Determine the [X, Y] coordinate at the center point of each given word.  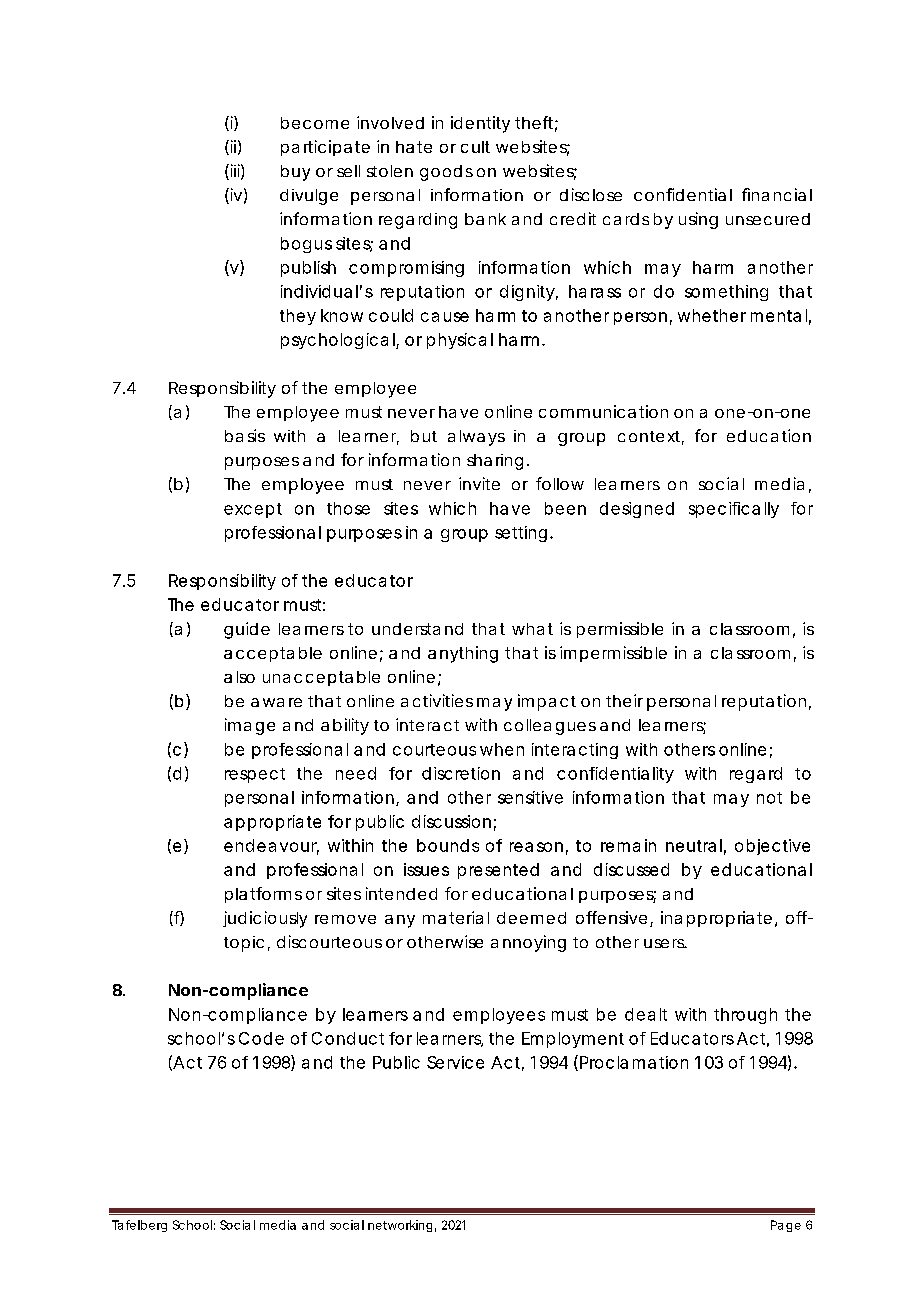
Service [455, 1062]
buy [295, 173]
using [698, 220]
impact [547, 702]
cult [475, 147]
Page [786, 1226]
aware [276, 702]
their [624, 700]
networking [400, 1226]
